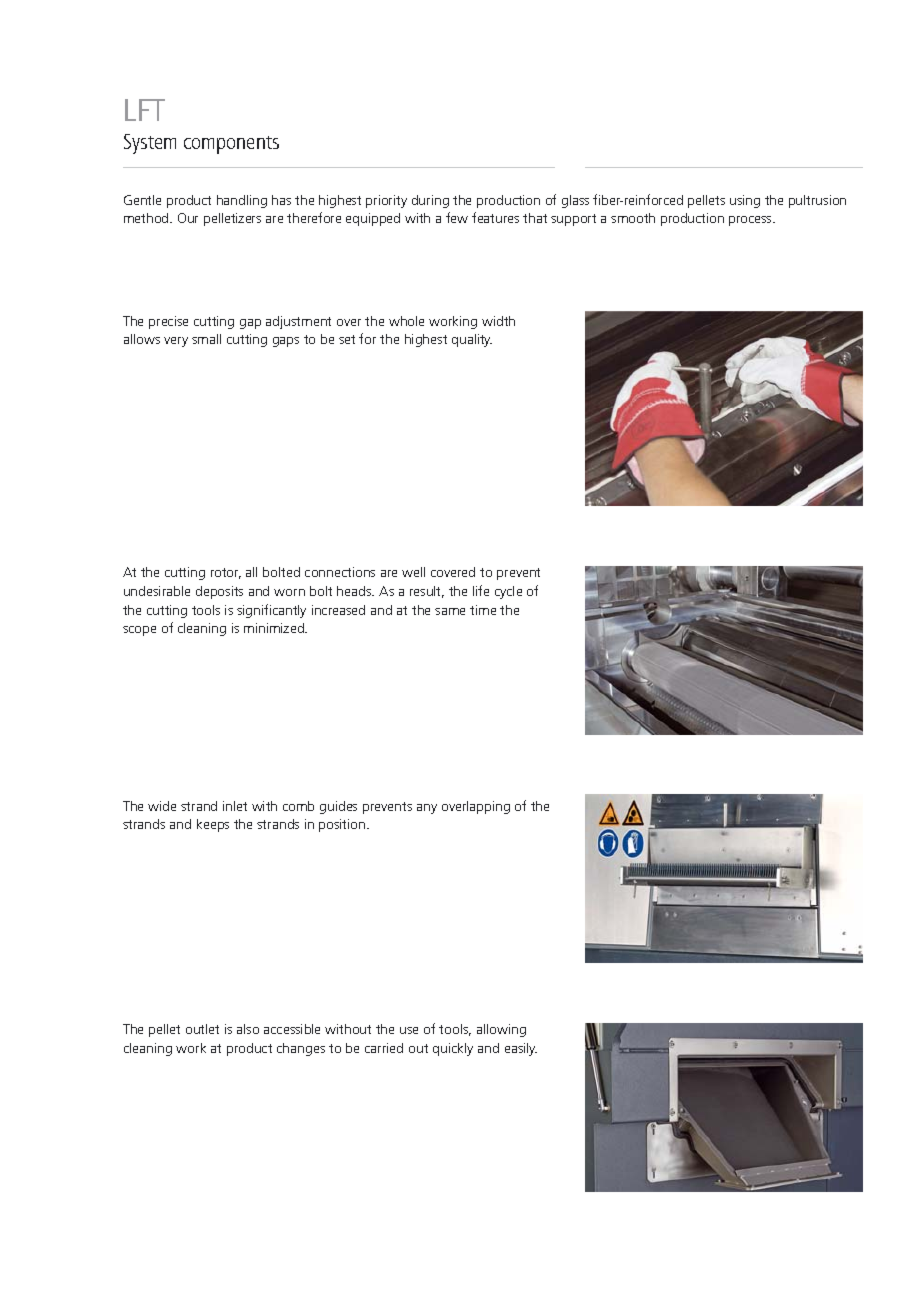 The image size is (924, 1308). What do you see at coordinates (430, 201) in the screenshot?
I see `during` at bounding box center [430, 201].
